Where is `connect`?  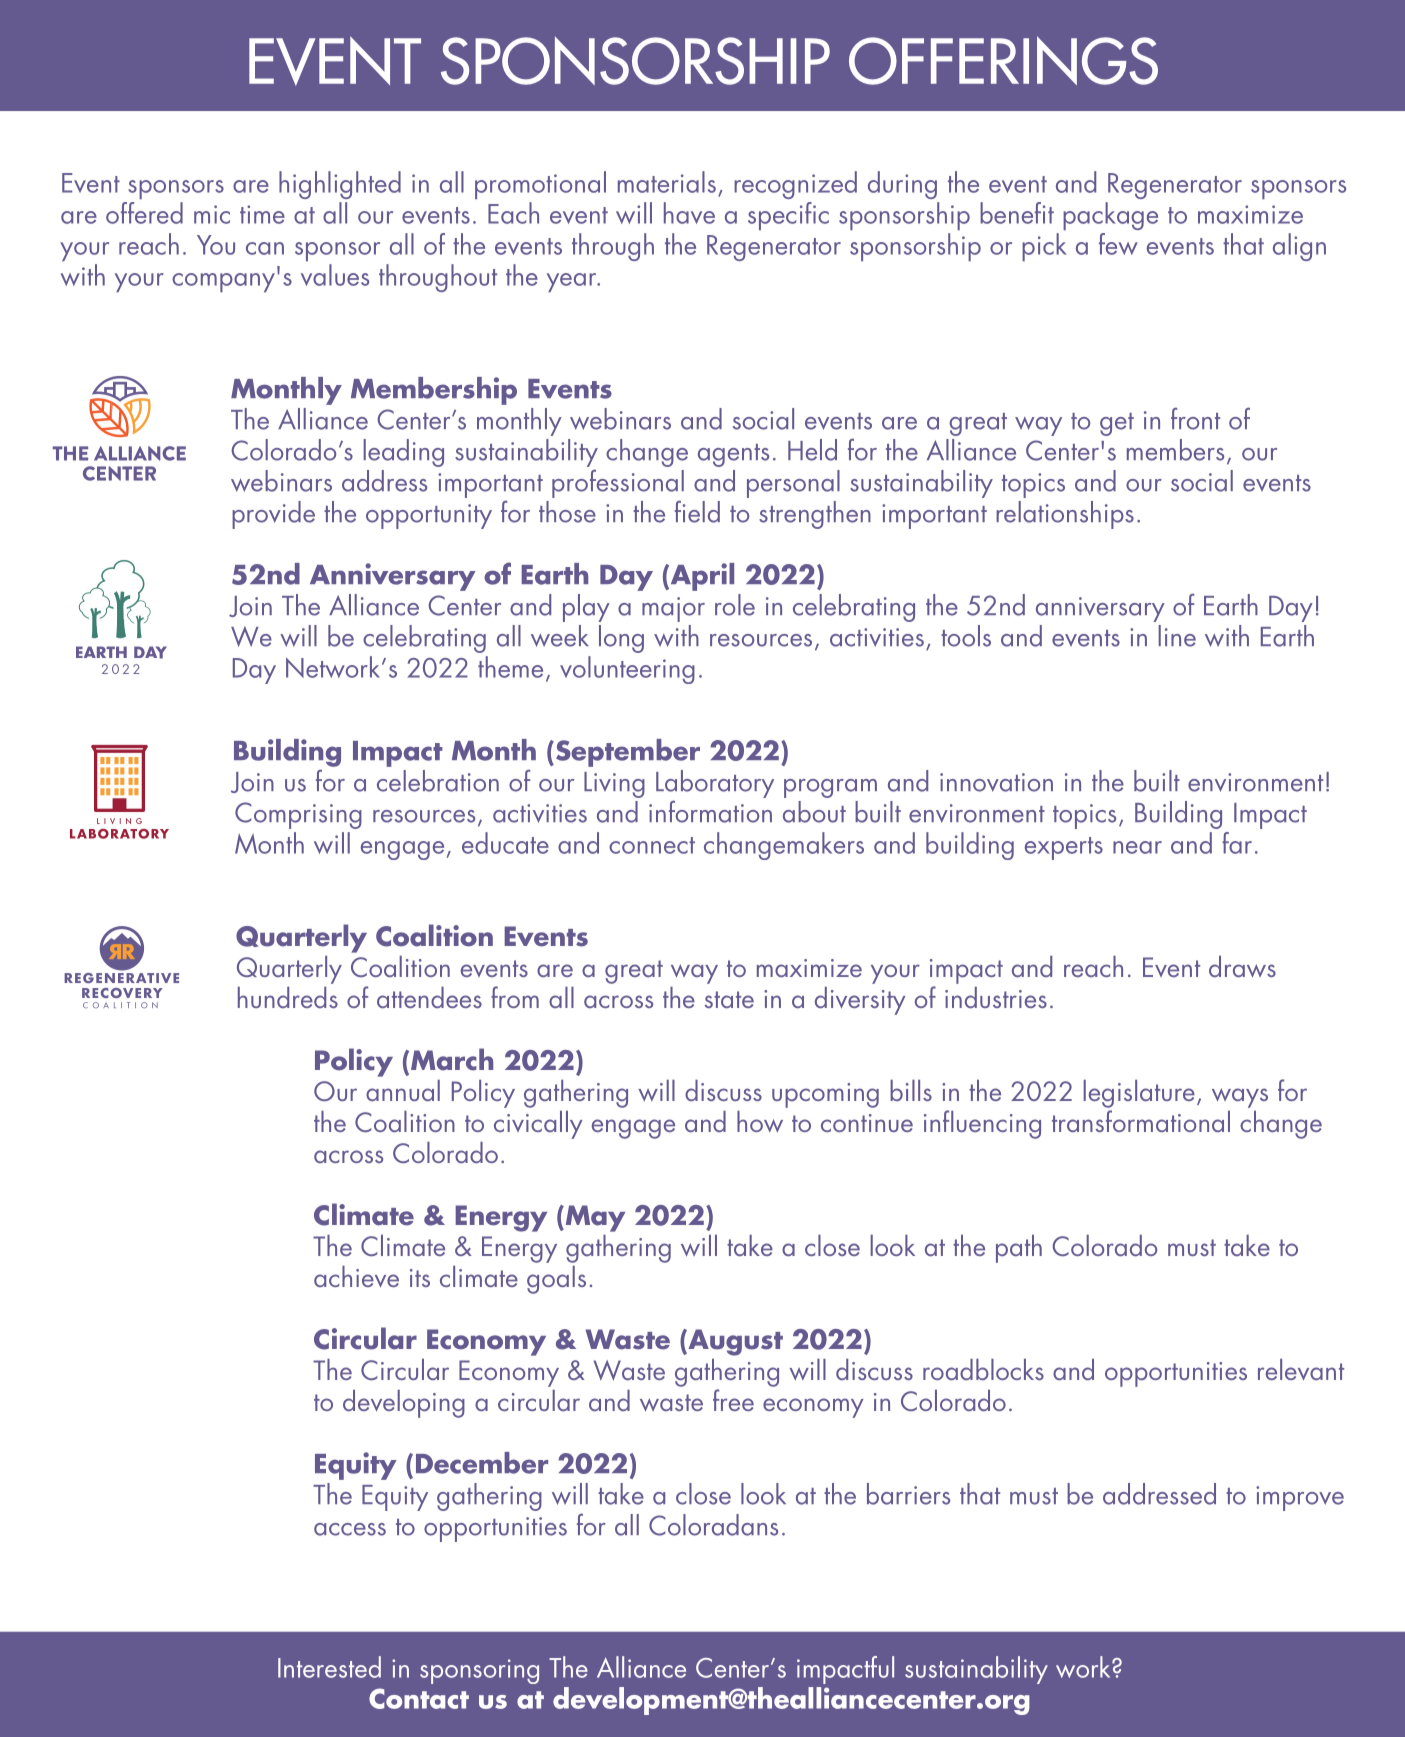
connect is located at coordinates (652, 845).
